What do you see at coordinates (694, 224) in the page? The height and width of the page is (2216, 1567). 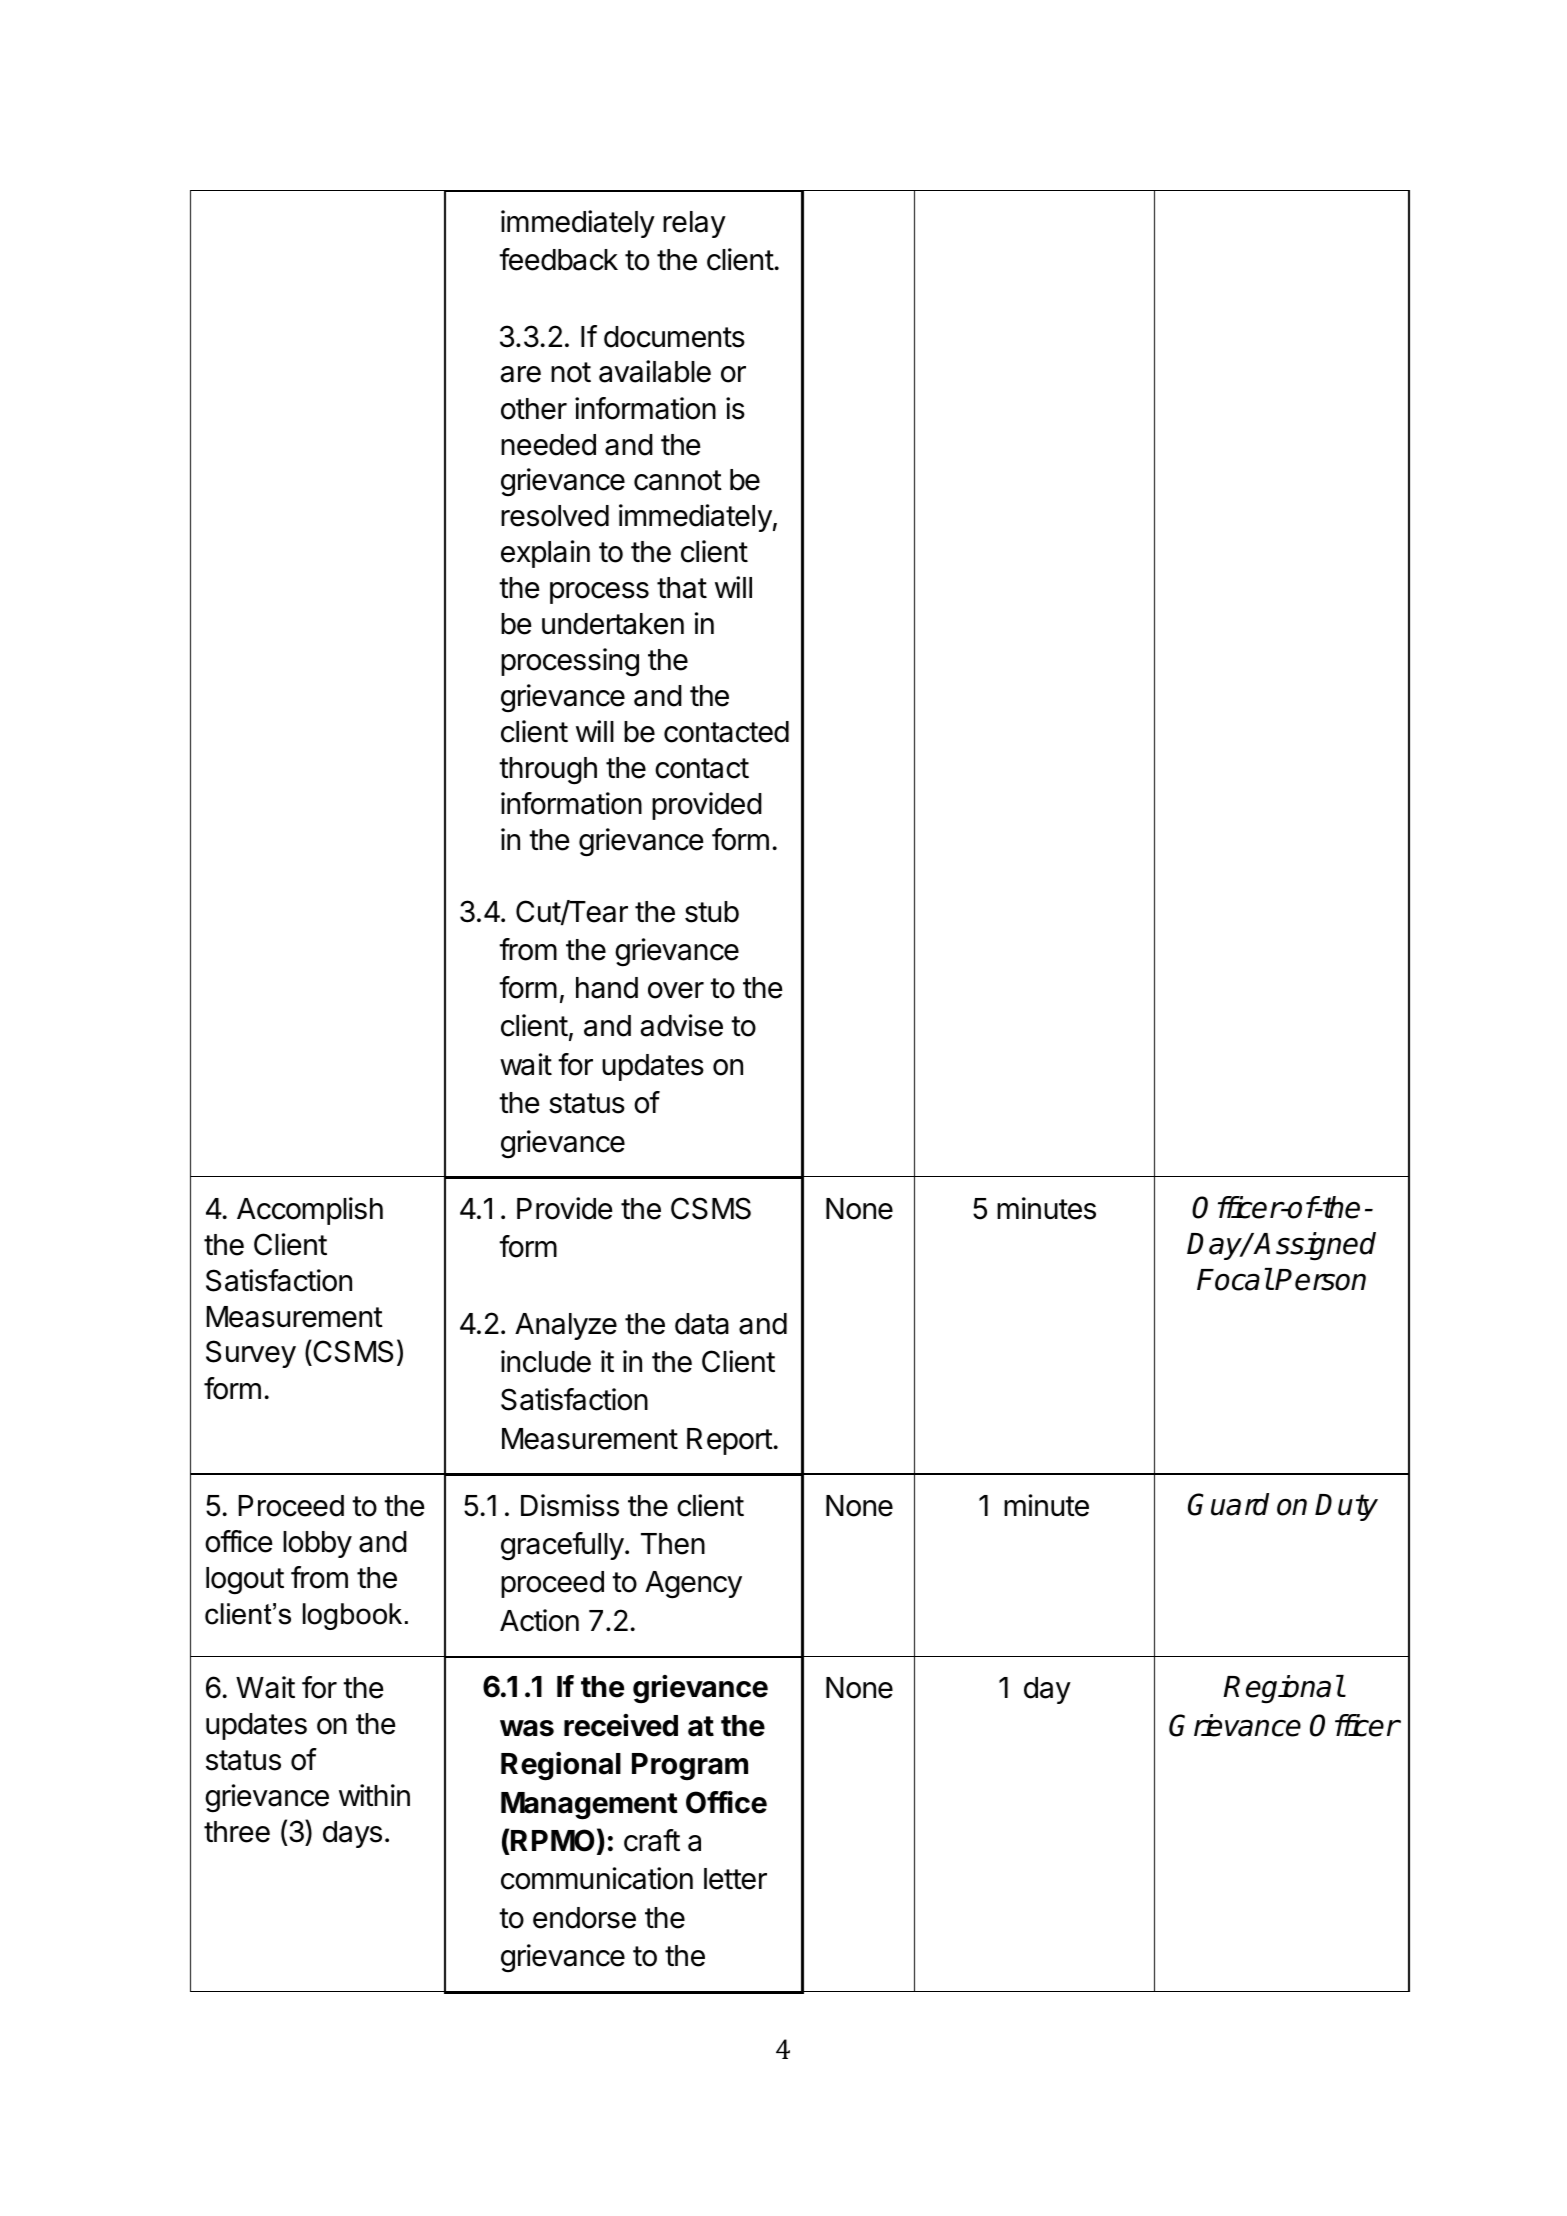 I see `relay` at bounding box center [694, 224].
